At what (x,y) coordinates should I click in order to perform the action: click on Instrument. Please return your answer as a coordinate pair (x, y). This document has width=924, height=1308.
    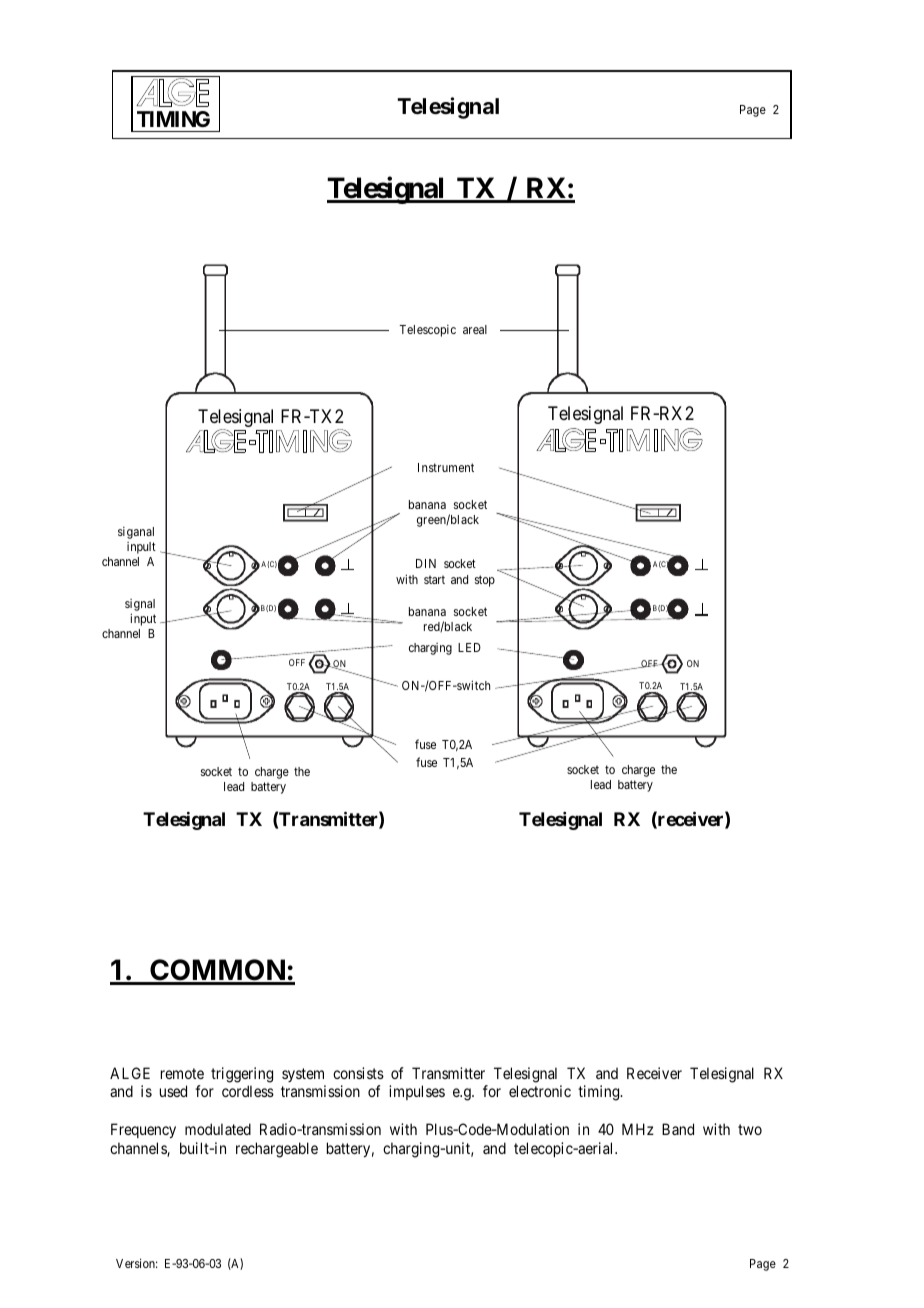
    Looking at the image, I should click on (446, 467).
